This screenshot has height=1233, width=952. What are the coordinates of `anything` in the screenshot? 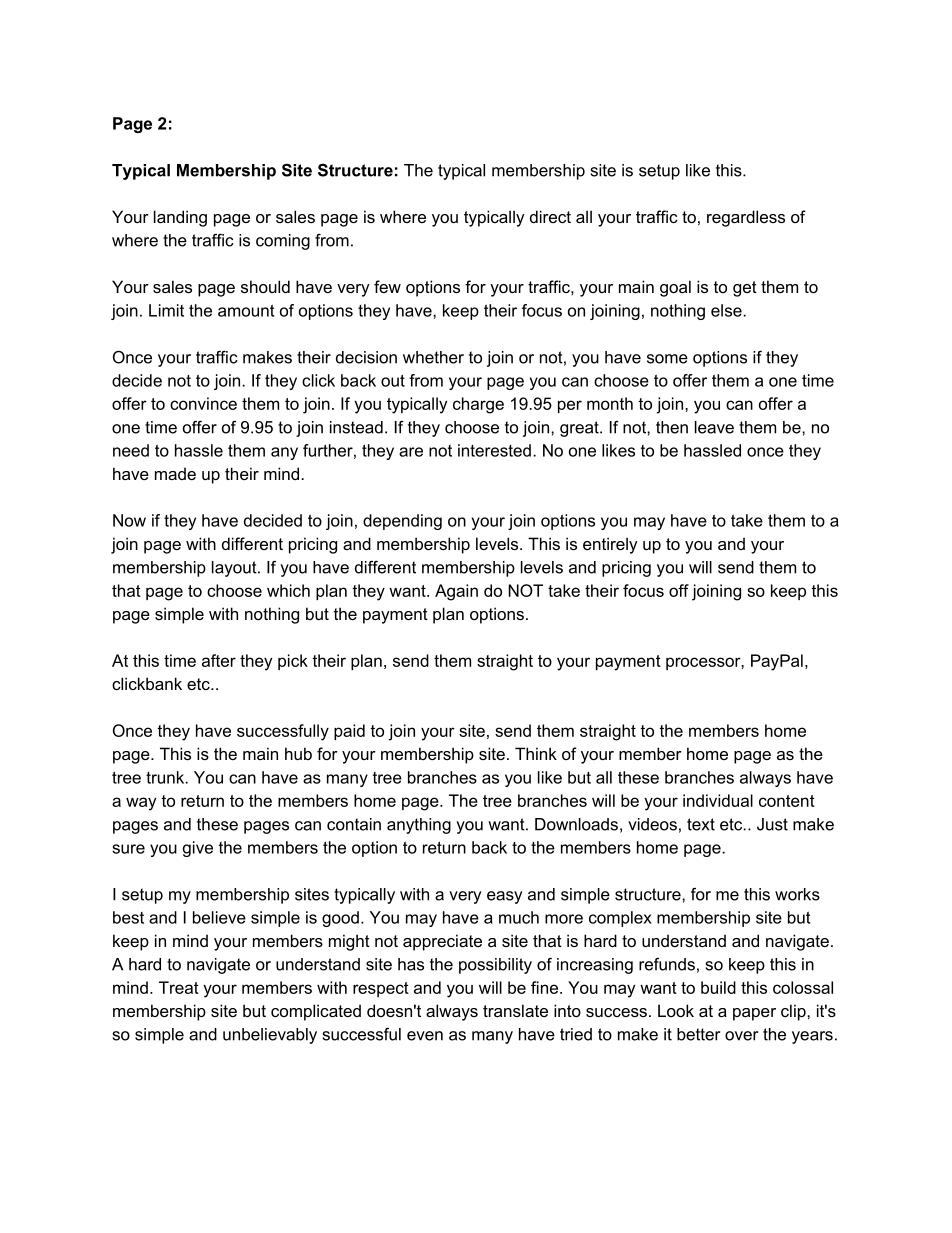 It's located at (419, 826).
